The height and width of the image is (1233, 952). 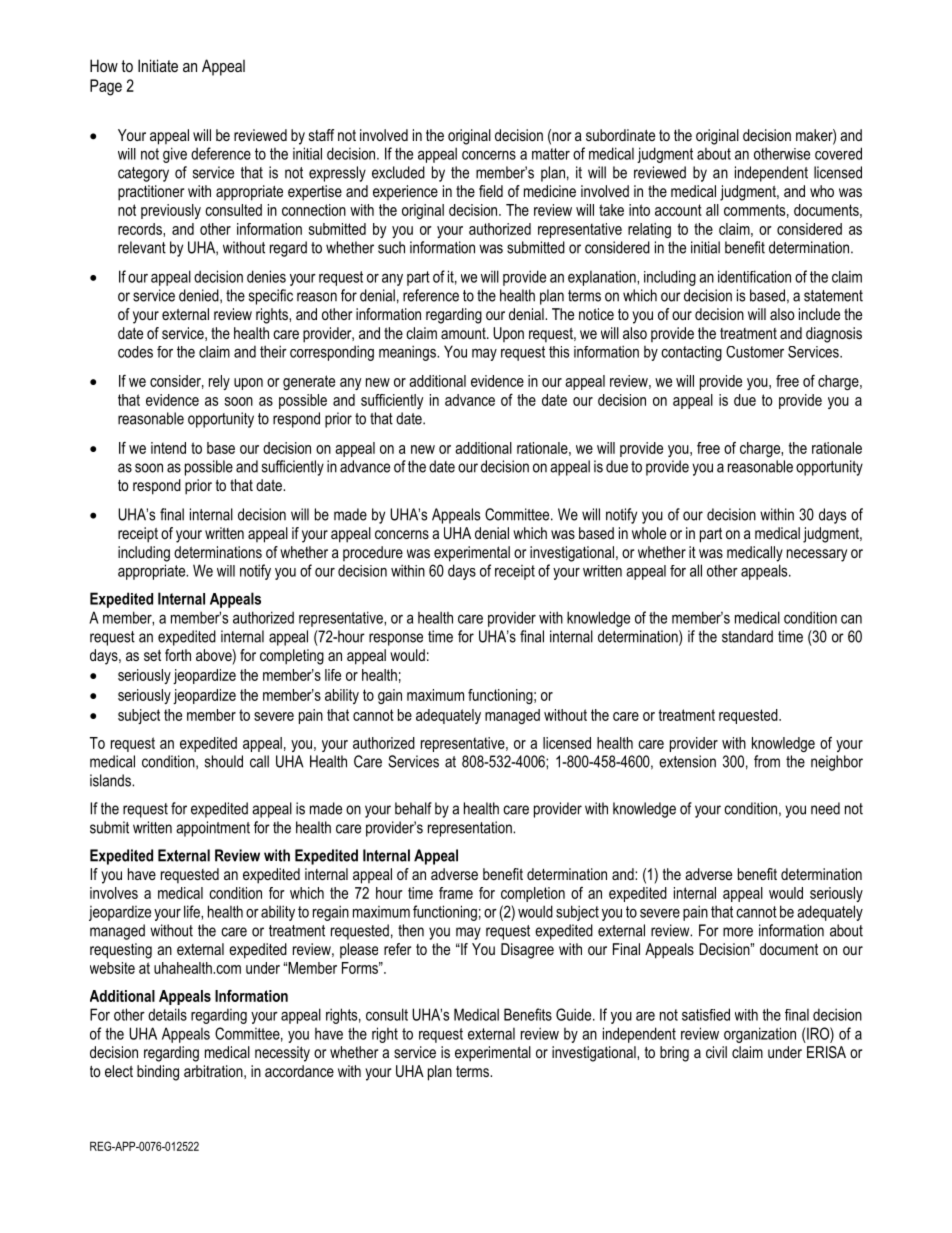 I want to click on necessary, so click(x=817, y=555).
